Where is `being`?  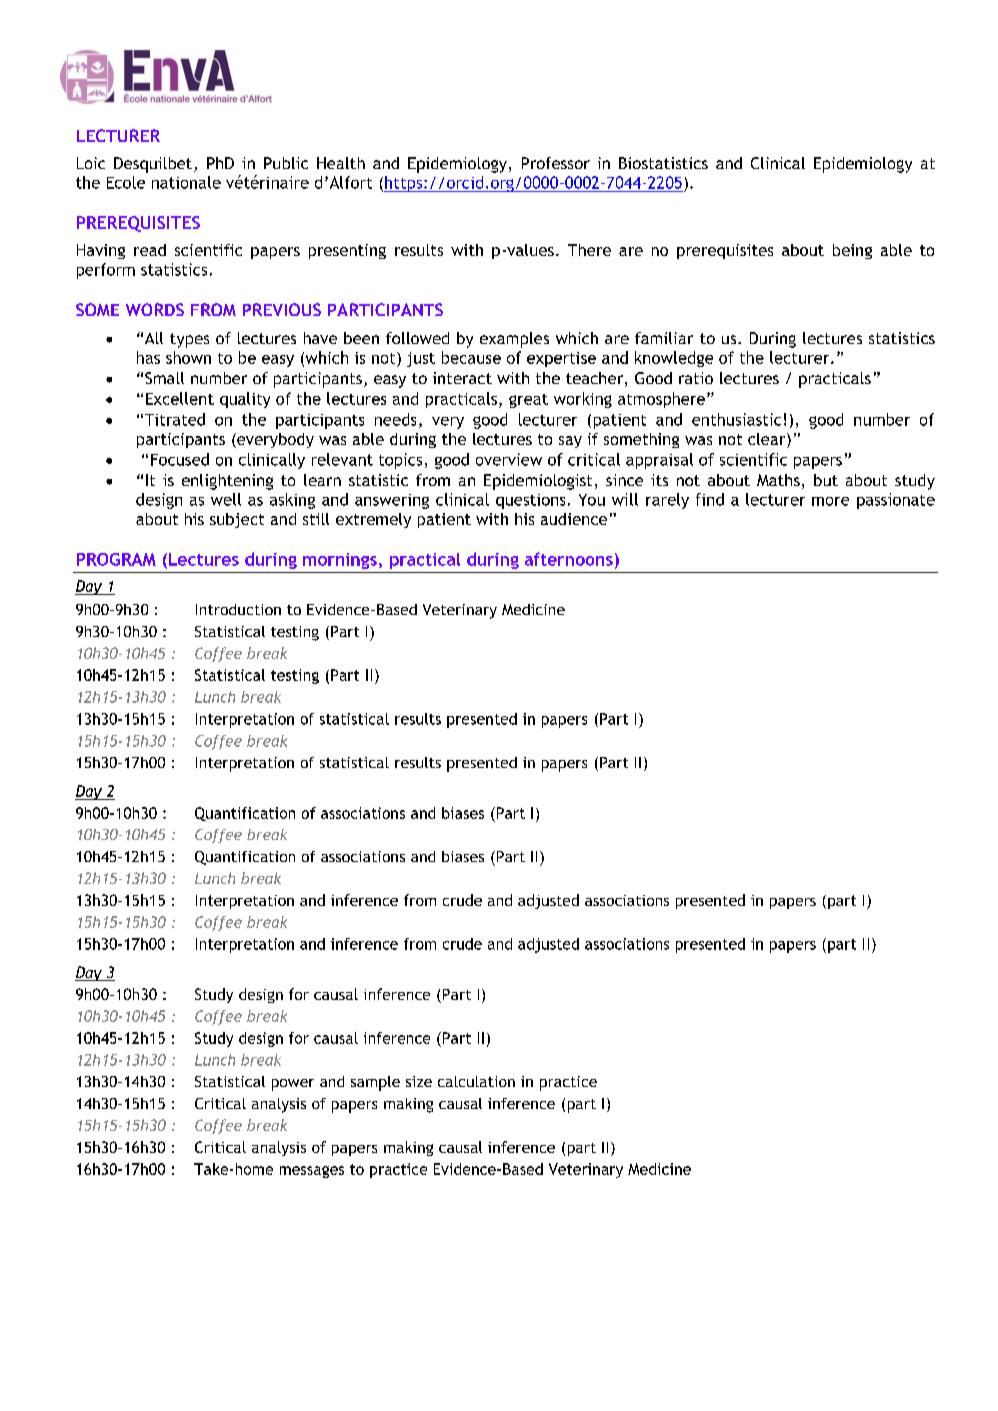 being is located at coordinates (852, 251).
